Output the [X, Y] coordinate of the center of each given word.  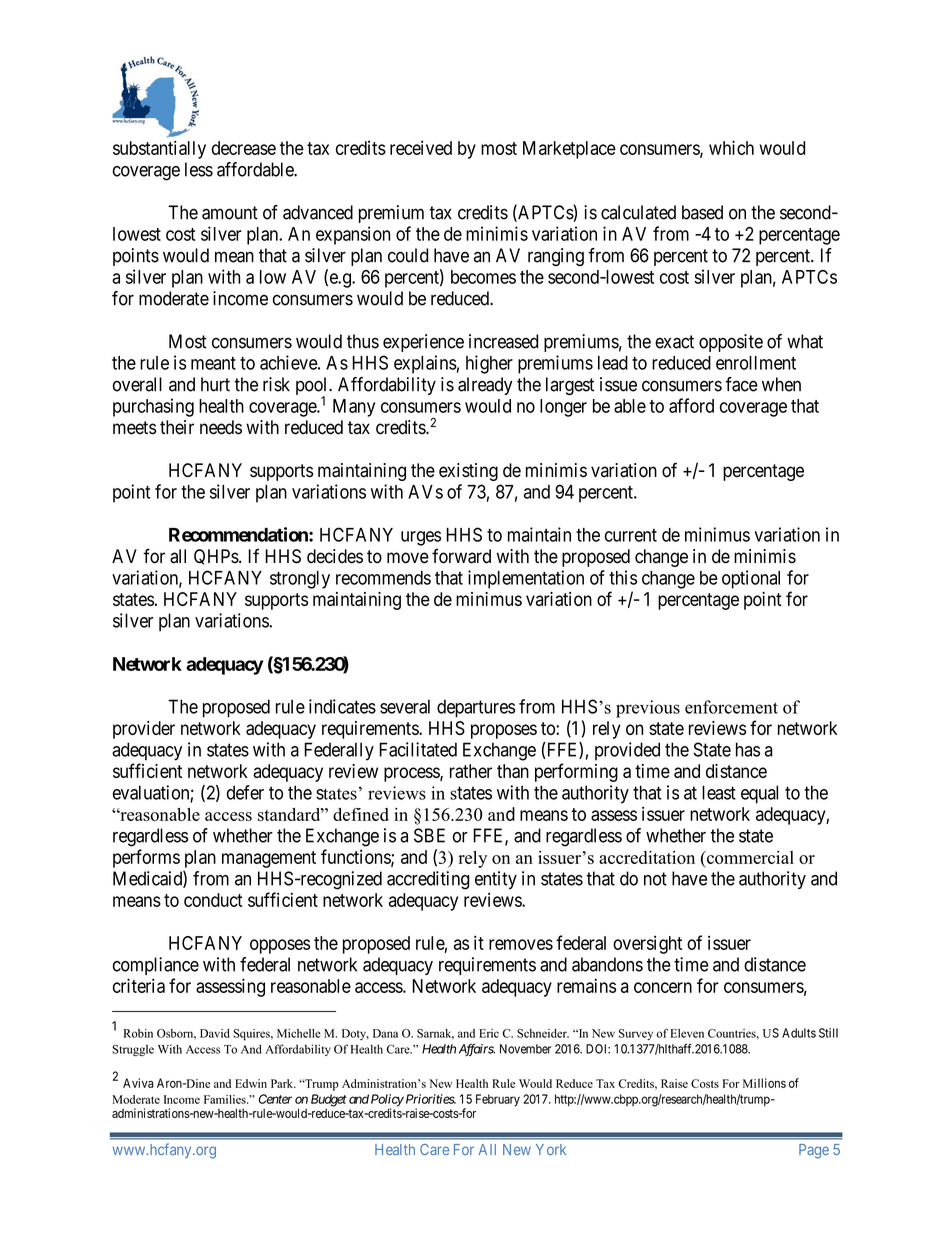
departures [476, 708]
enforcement [731, 707]
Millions [764, 1083]
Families [226, 1099]
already [485, 386]
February [498, 1100]
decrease [244, 148]
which [731, 147]
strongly [300, 580]
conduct [213, 900]
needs [221, 427]
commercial [749, 857]
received [421, 148]
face [741, 384]
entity [496, 880]
